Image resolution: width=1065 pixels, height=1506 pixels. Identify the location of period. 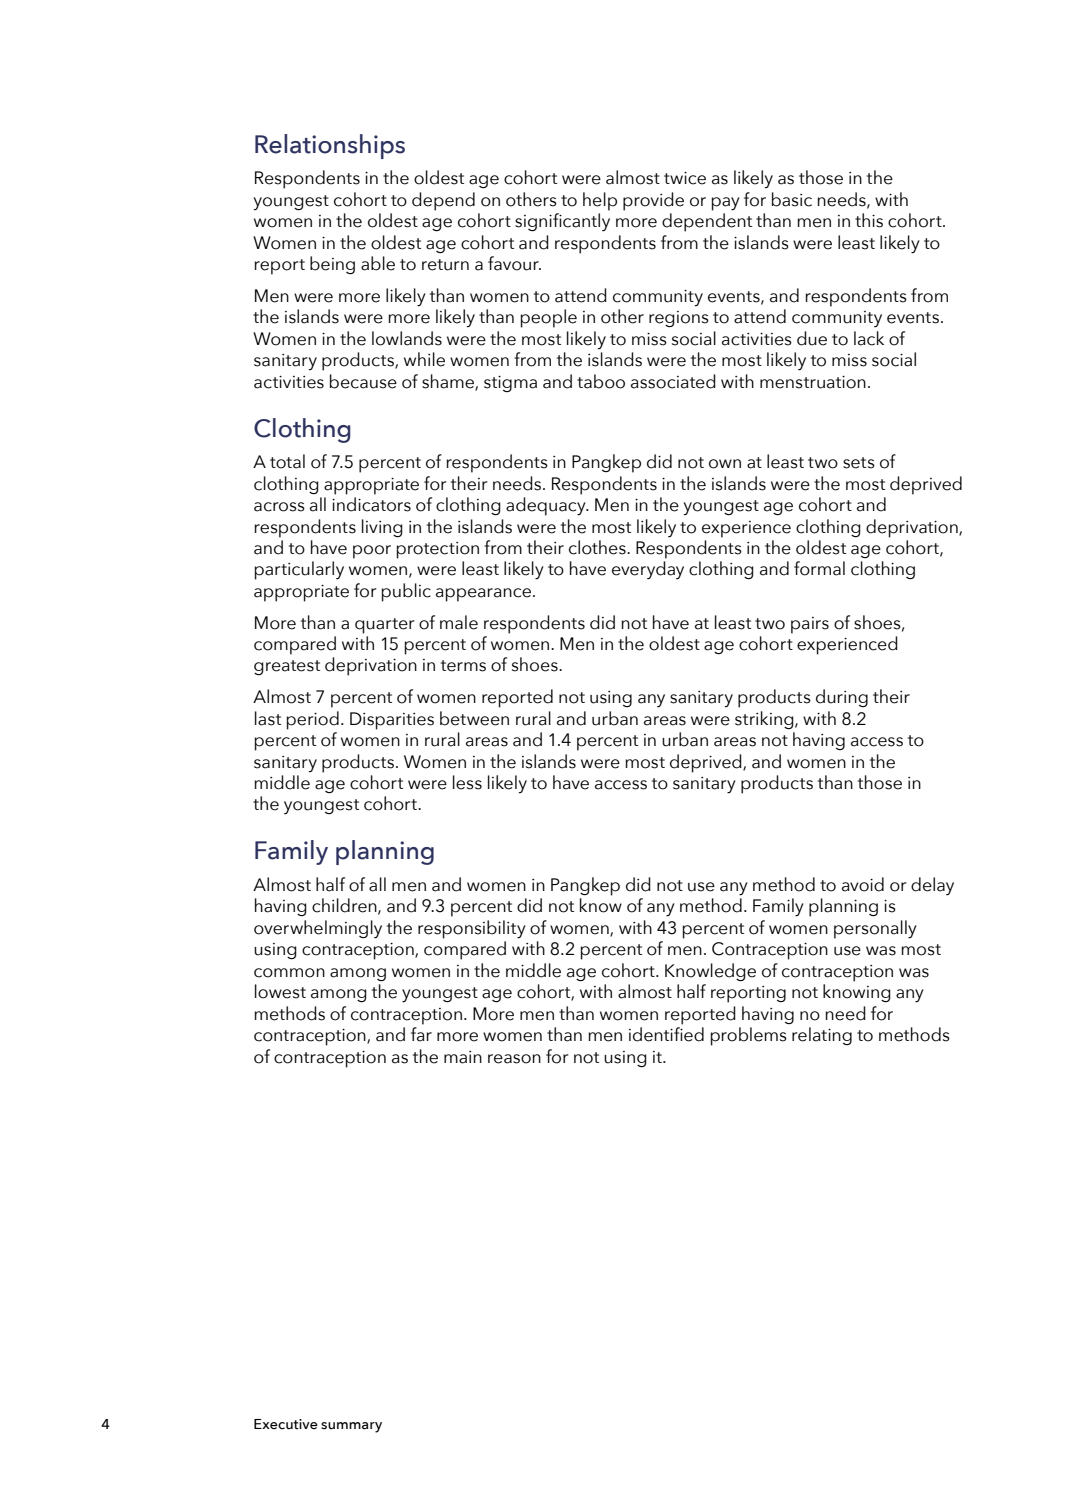
(313, 720).
